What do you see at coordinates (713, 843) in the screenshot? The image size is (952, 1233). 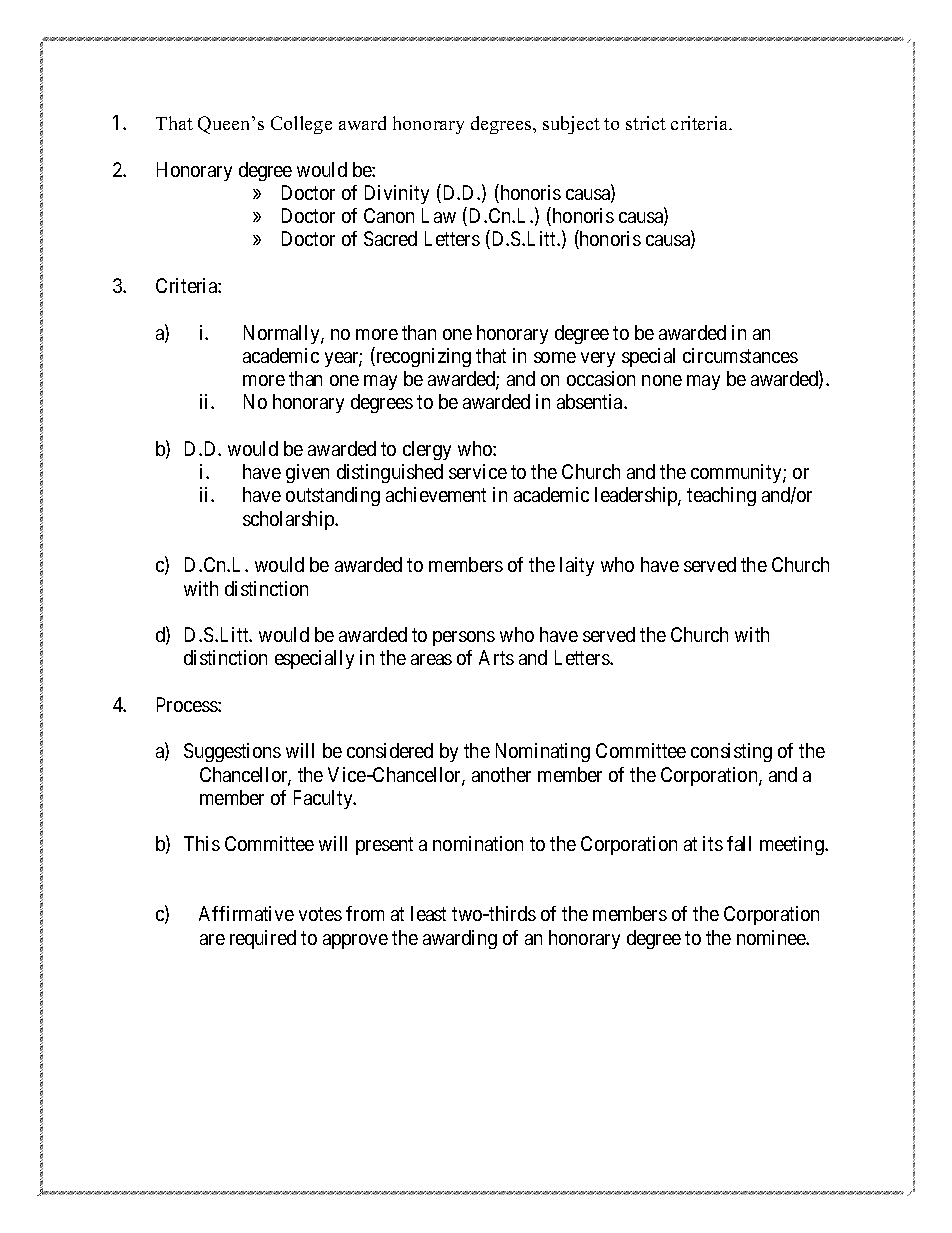 I see `its` at bounding box center [713, 843].
